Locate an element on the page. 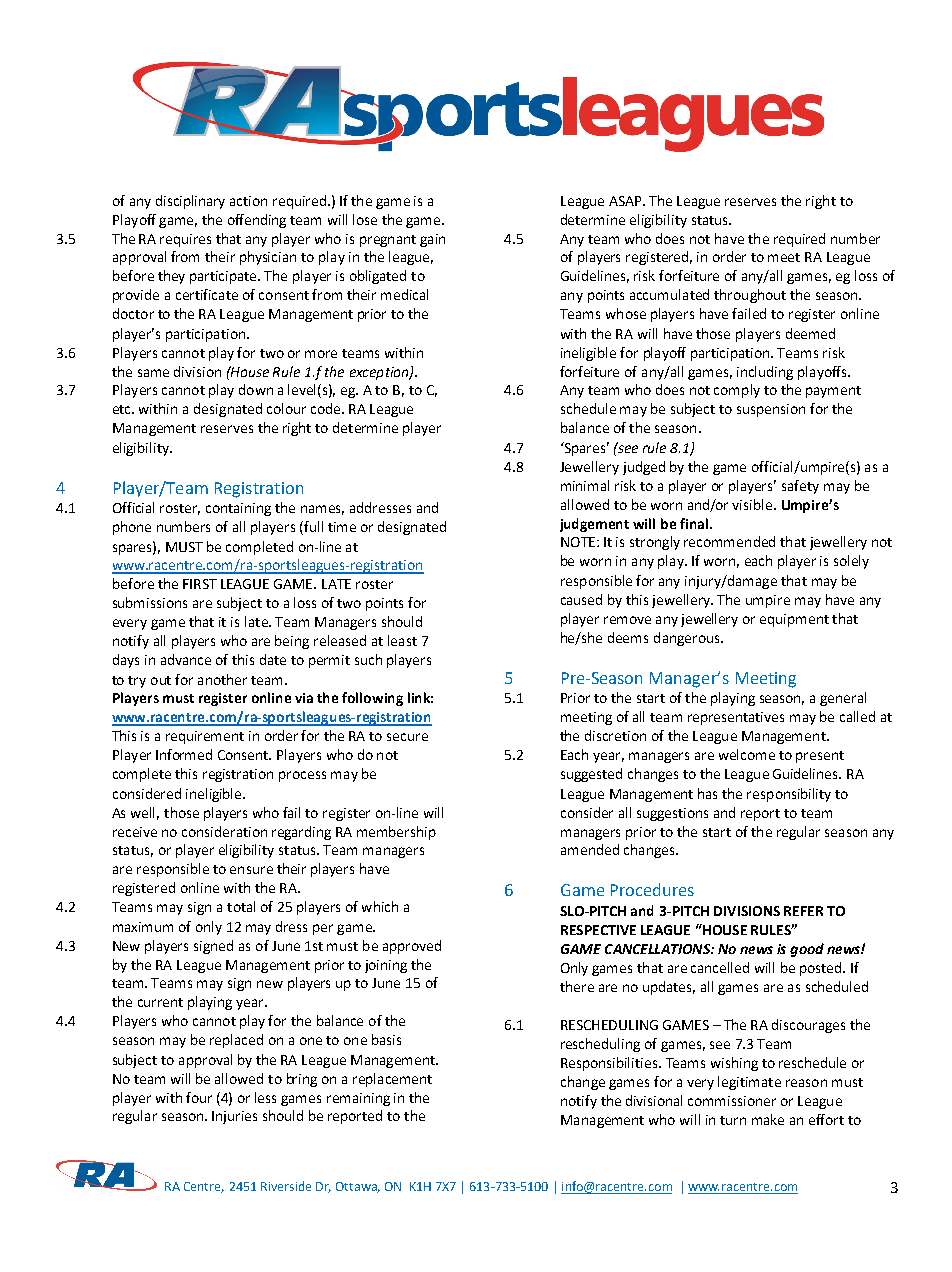  NOTE is located at coordinates (578, 542).
